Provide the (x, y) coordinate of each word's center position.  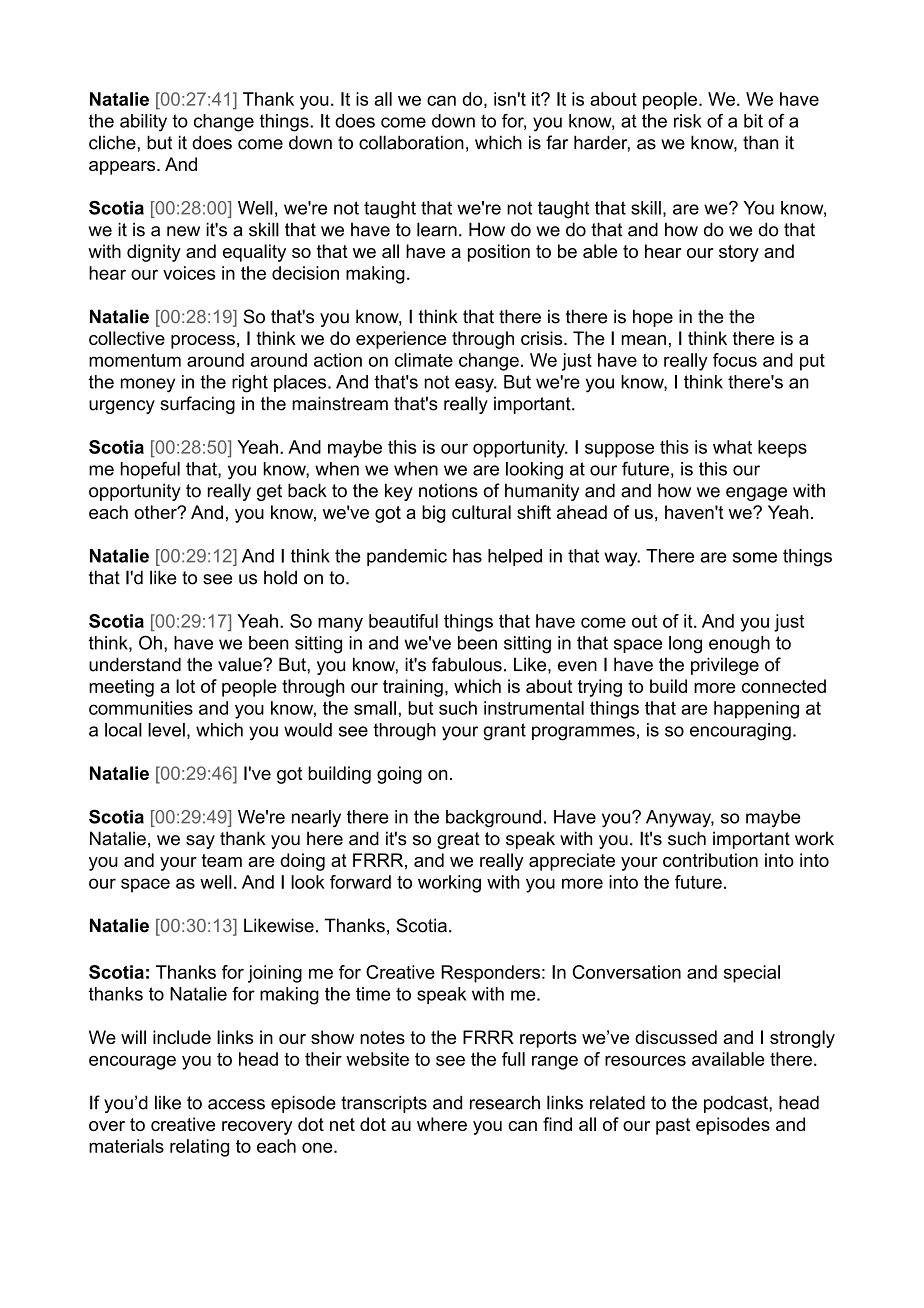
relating (199, 1148)
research (505, 1103)
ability (143, 123)
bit (753, 121)
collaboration (411, 142)
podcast (737, 1104)
